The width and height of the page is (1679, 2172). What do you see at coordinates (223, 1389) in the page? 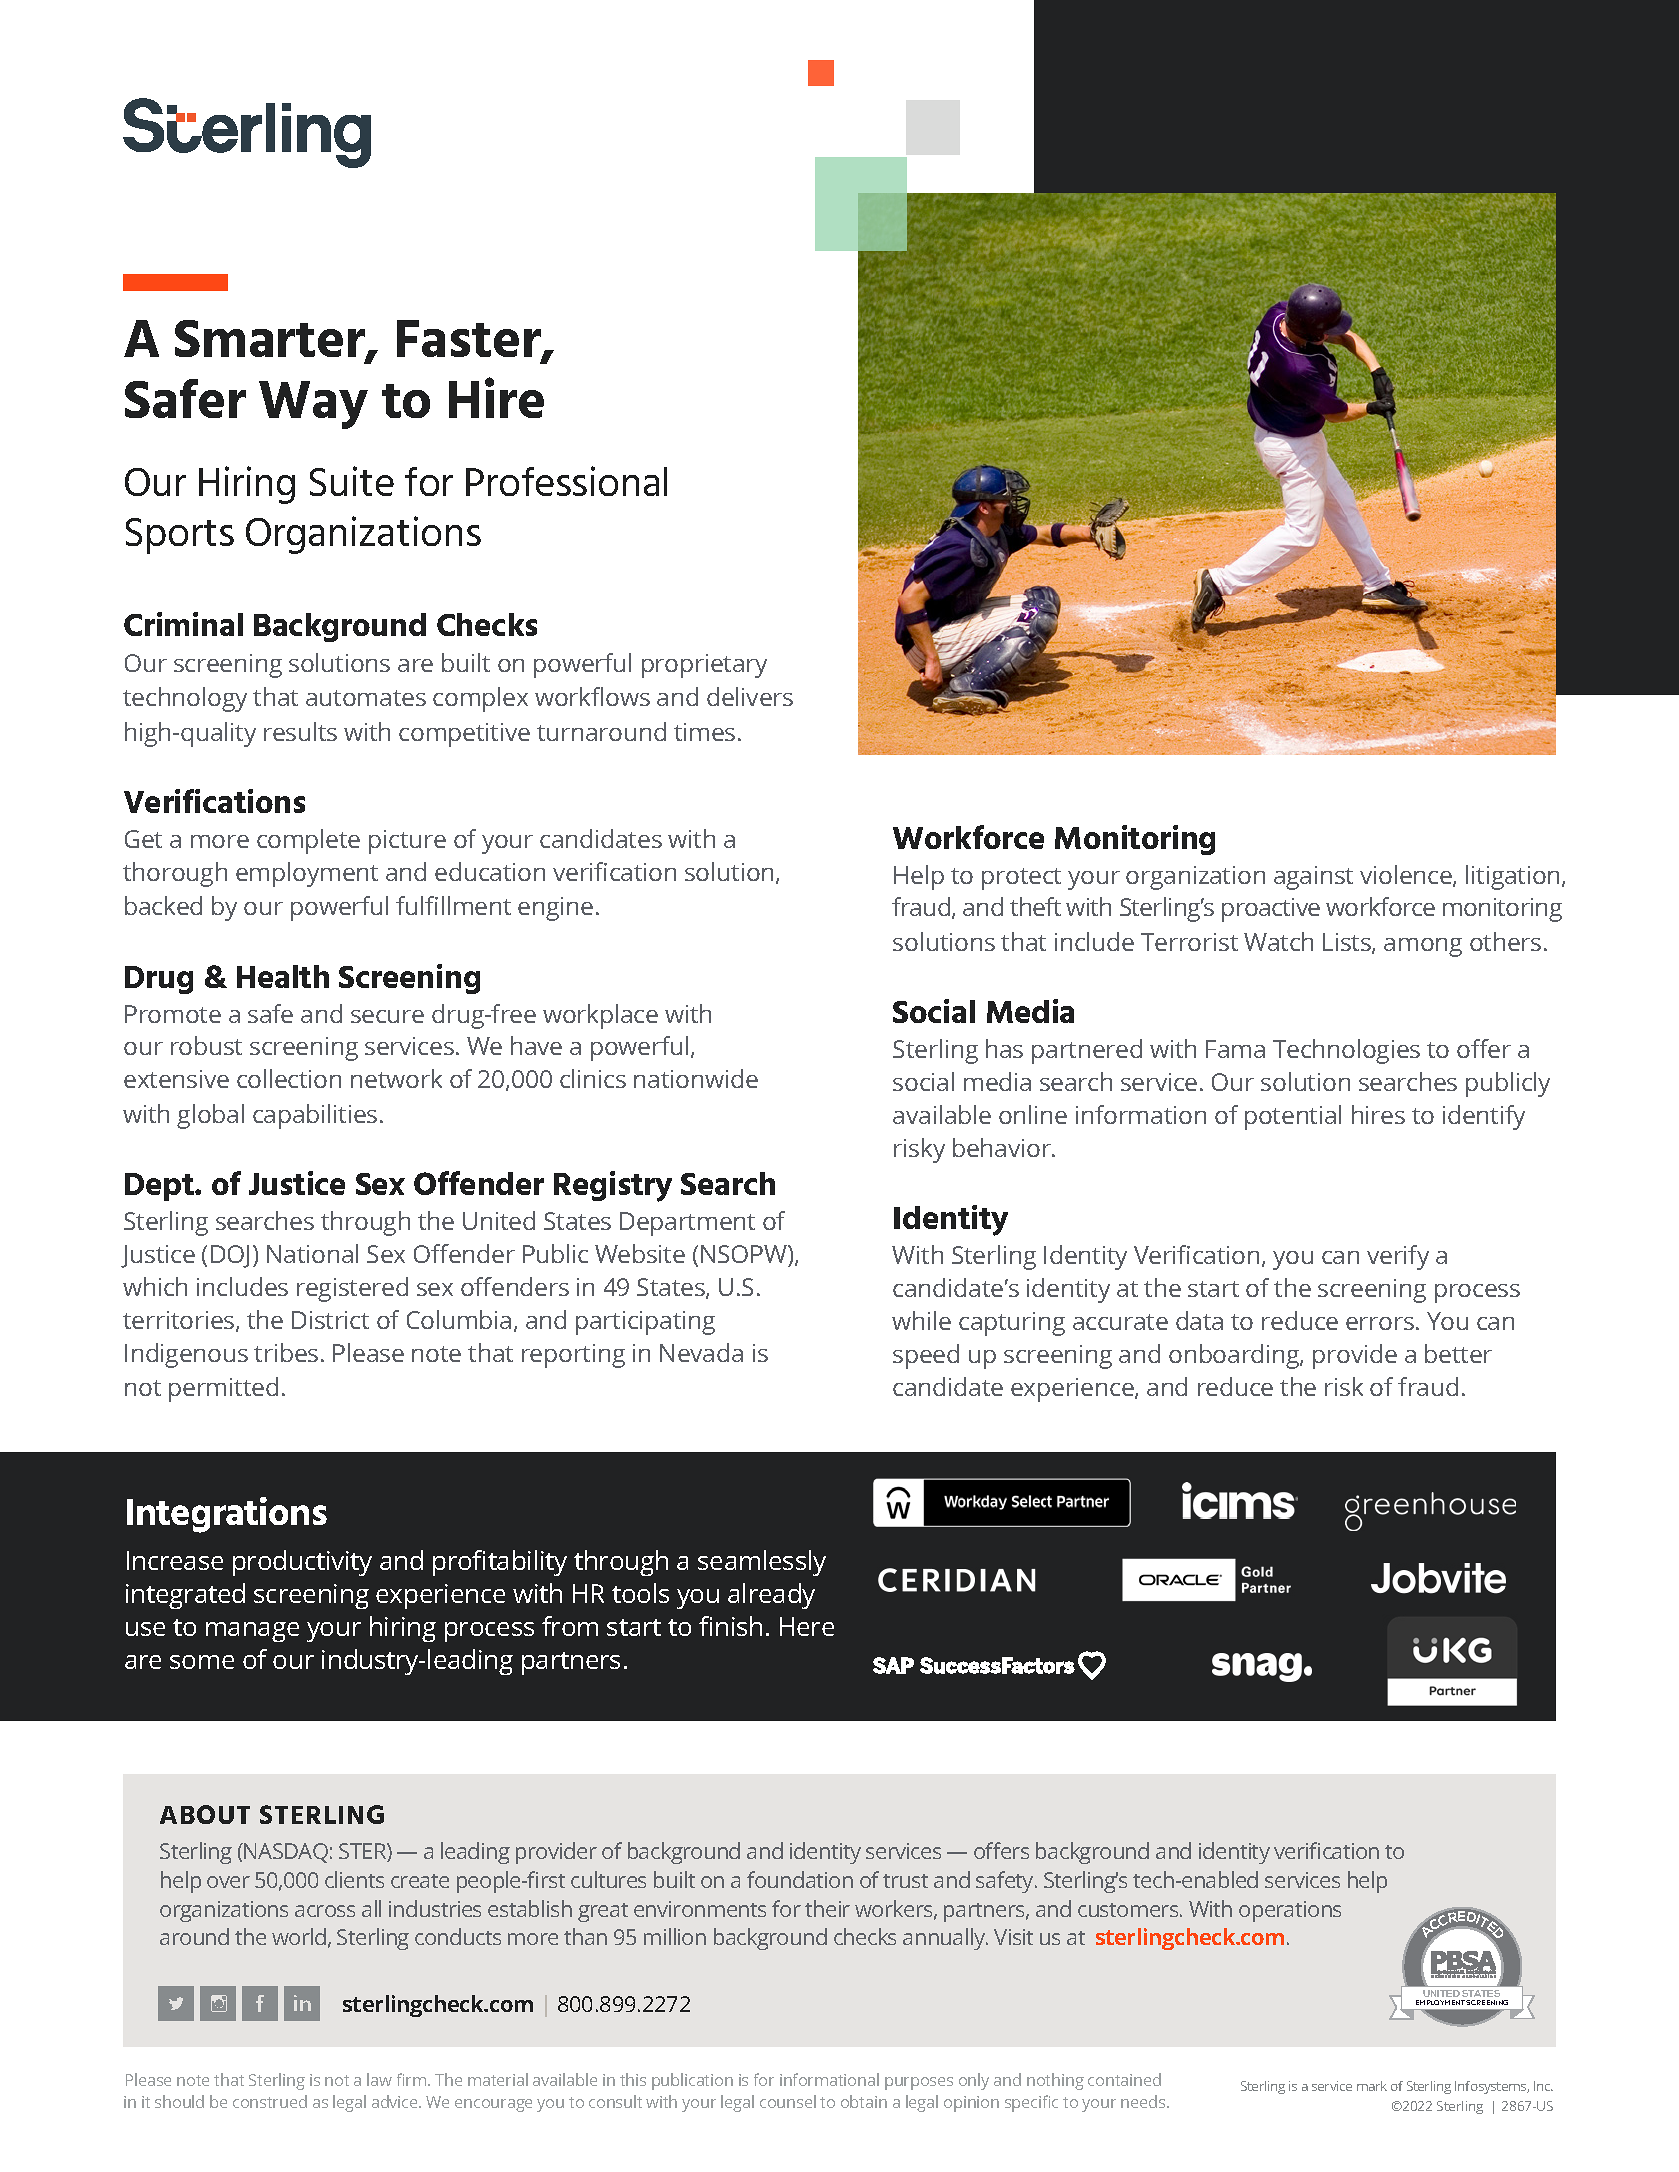
I see `permitted` at bounding box center [223, 1389].
